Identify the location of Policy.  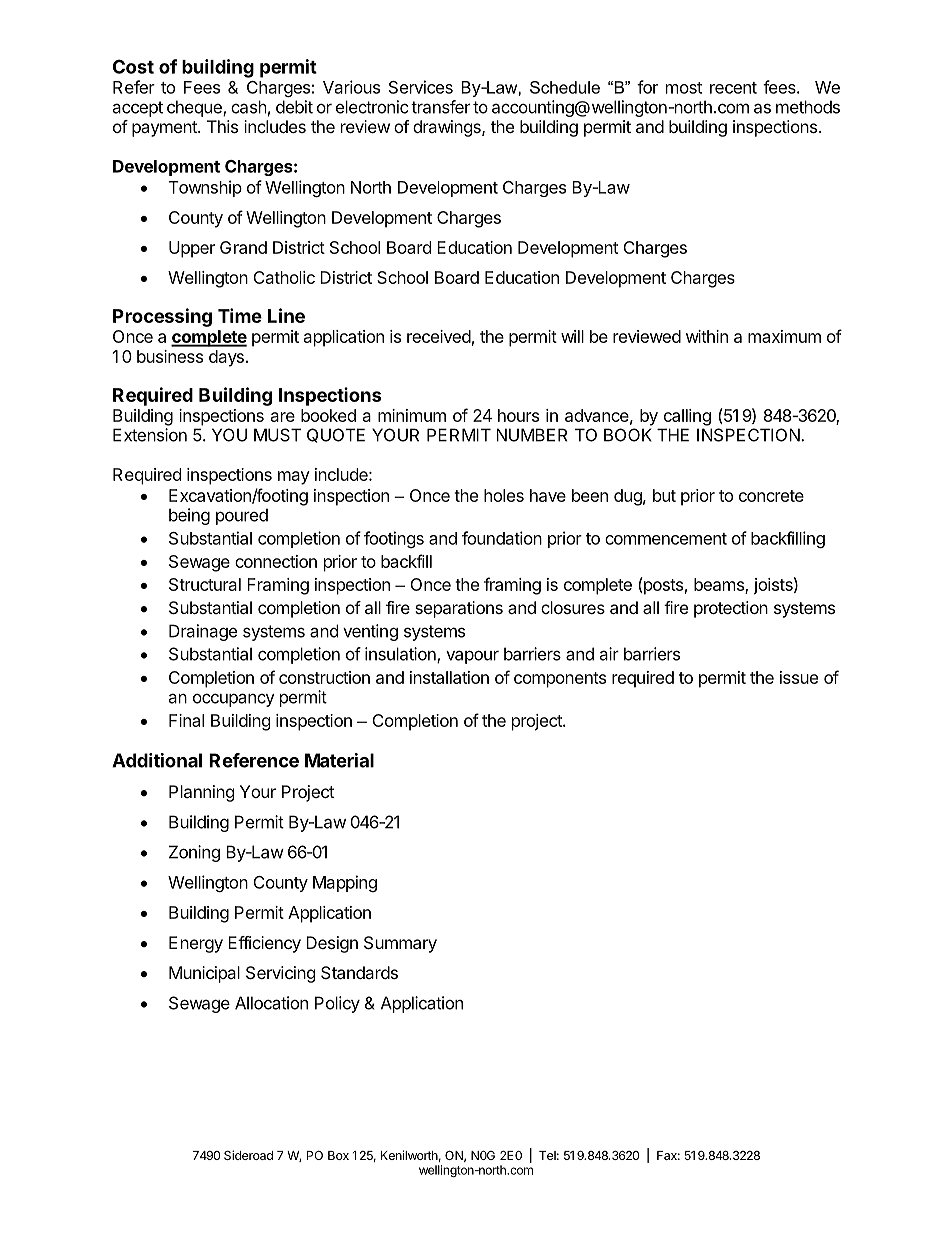
(337, 1004).
